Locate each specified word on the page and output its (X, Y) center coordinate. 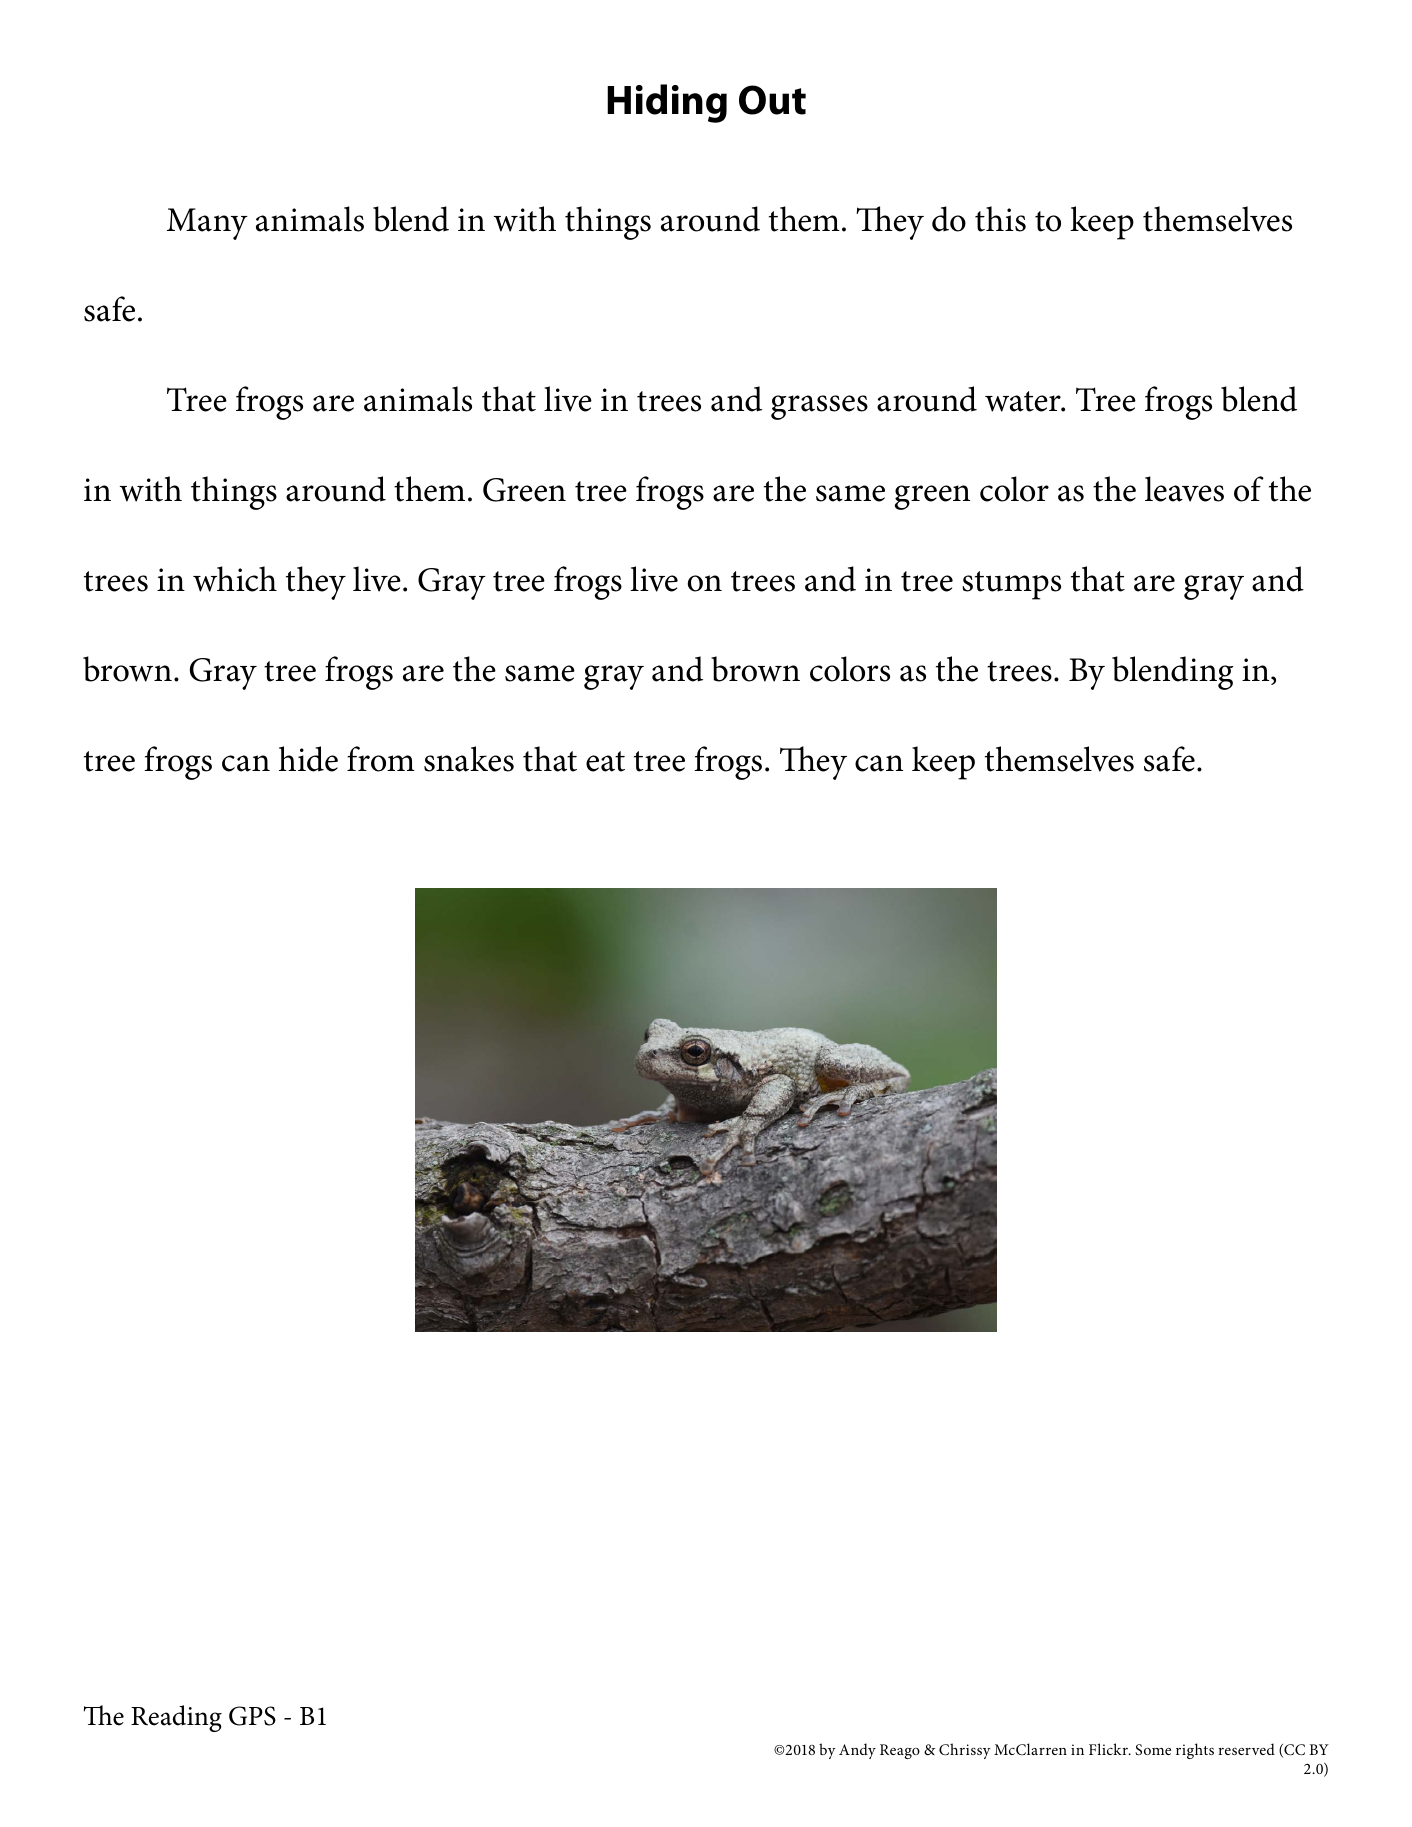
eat (605, 761)
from (381, 759)
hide (308, 759)
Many (207, 224)
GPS (252, 1716)
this (1000, 219)
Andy (857, 1751)
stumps (1011, 585)
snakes (469, 759)
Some (1153, 1750)
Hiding (667, 103)
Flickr (1110, 1749)
